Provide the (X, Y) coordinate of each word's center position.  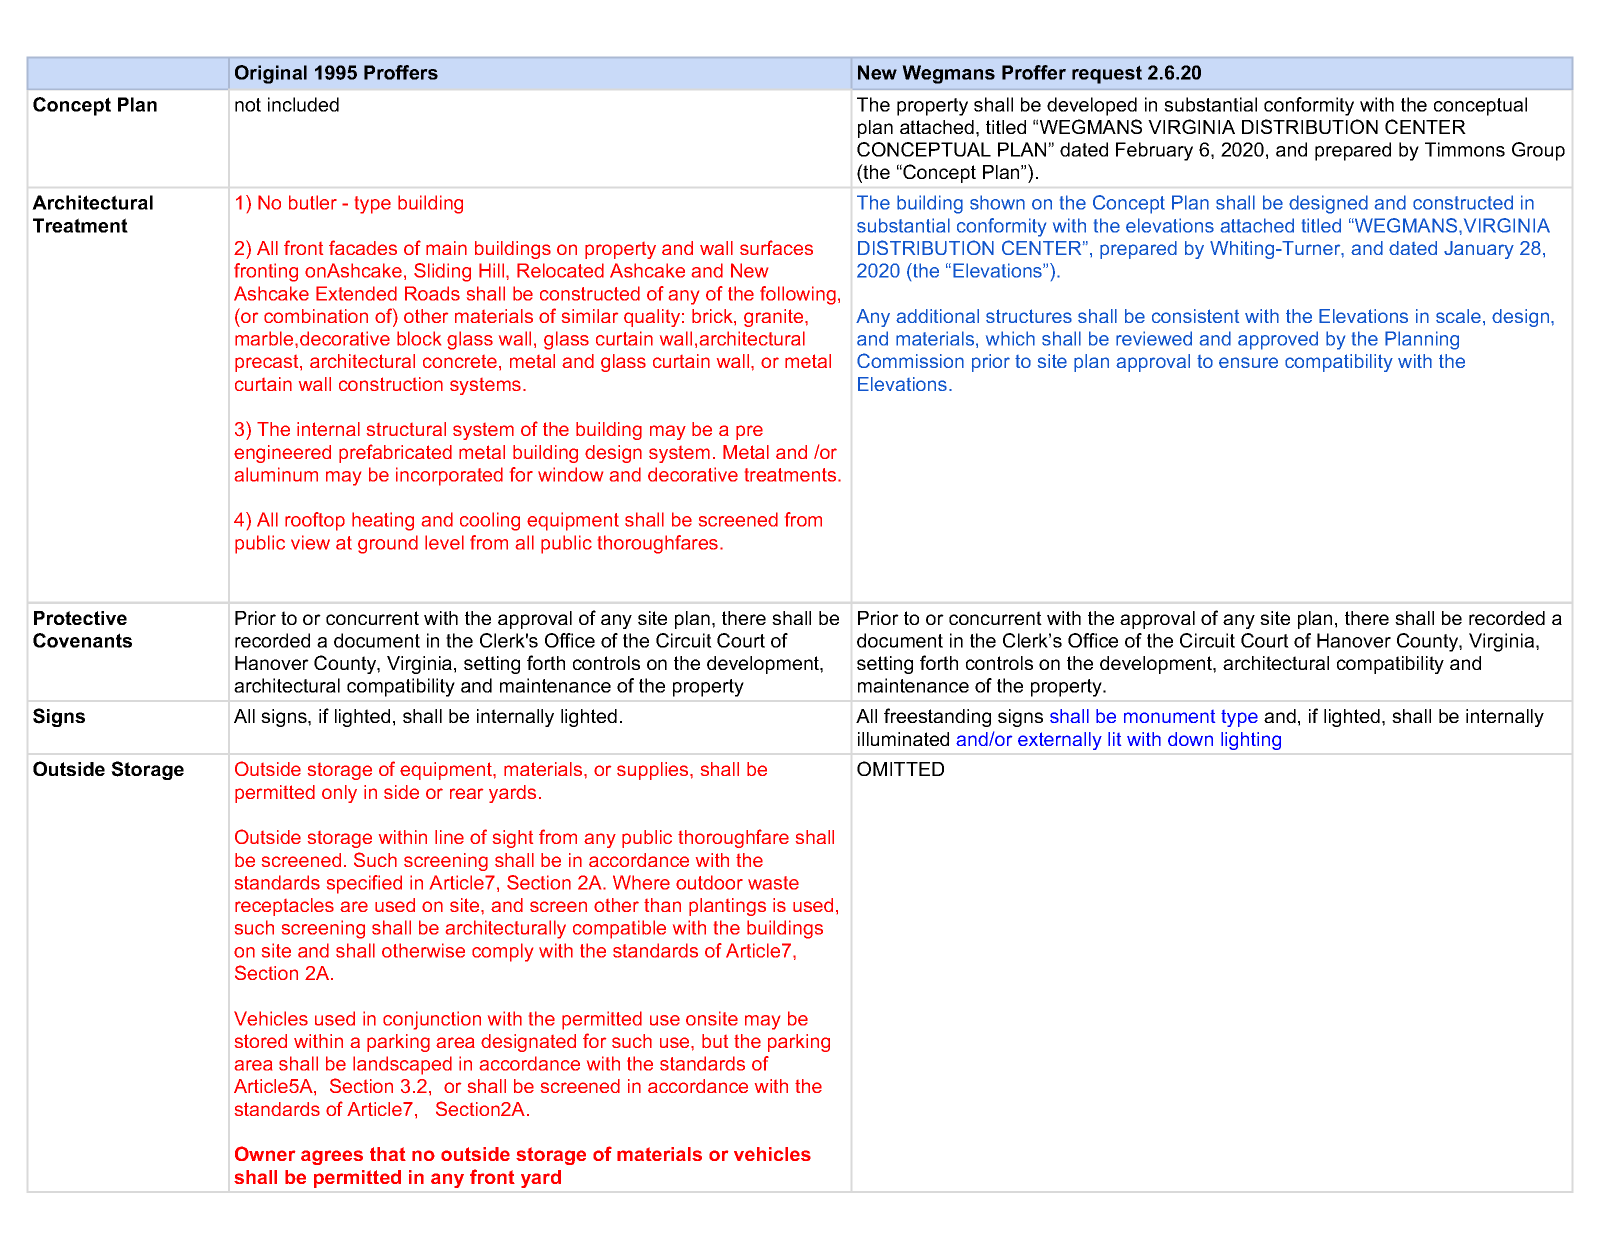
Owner (265, 1153)
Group (1538, 151)
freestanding (937, 717)
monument (1169, 716)
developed (1092, 106)
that (388, 1154)
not (248, 105)
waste (773, 883)
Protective (80, 618)
